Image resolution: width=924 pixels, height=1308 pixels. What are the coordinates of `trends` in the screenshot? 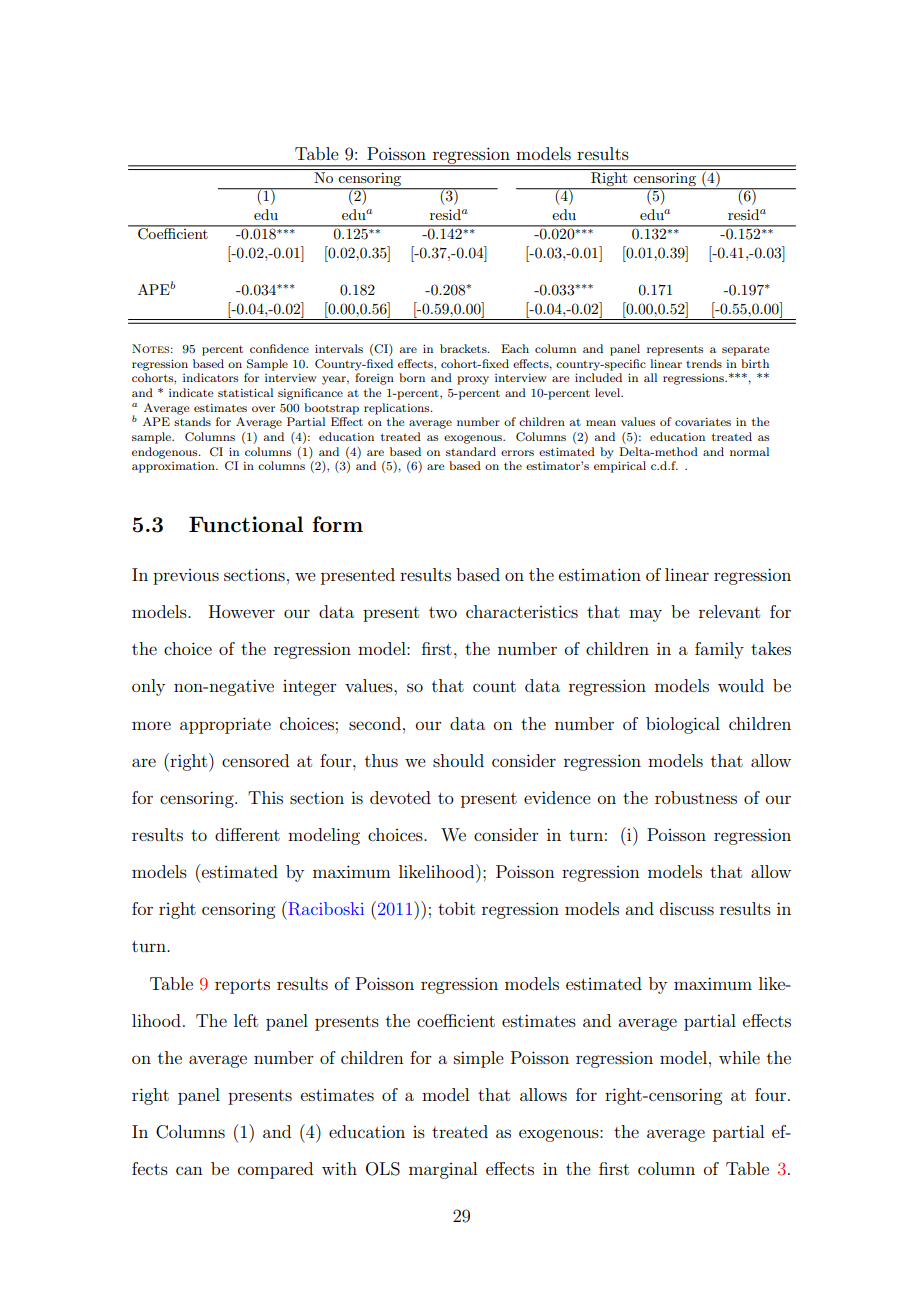 It's located at (704, 363).
